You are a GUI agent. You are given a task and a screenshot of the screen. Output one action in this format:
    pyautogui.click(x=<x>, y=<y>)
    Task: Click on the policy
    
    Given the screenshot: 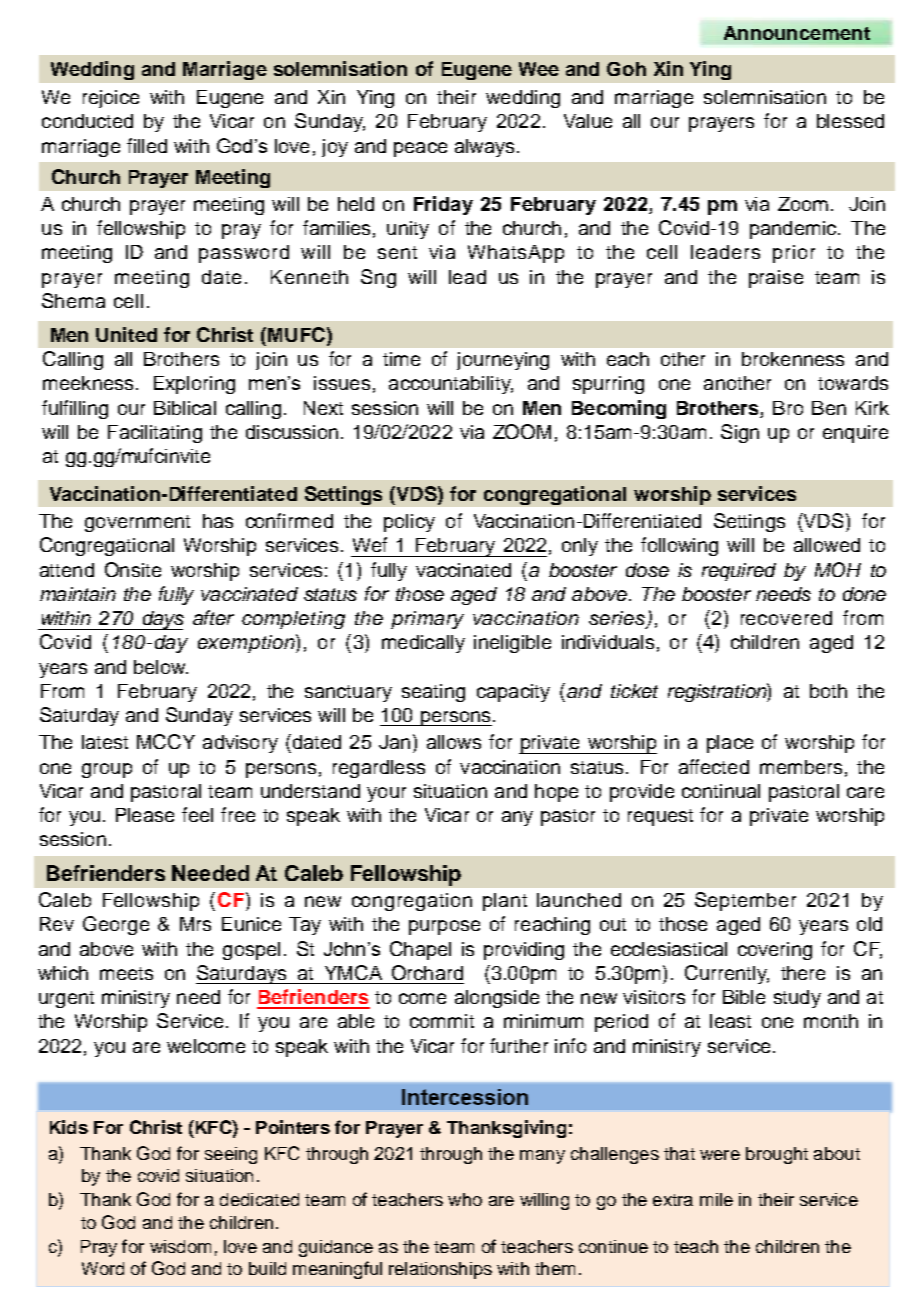 What is the action you would take?
    pyautogui.click(x=409, y=523)
